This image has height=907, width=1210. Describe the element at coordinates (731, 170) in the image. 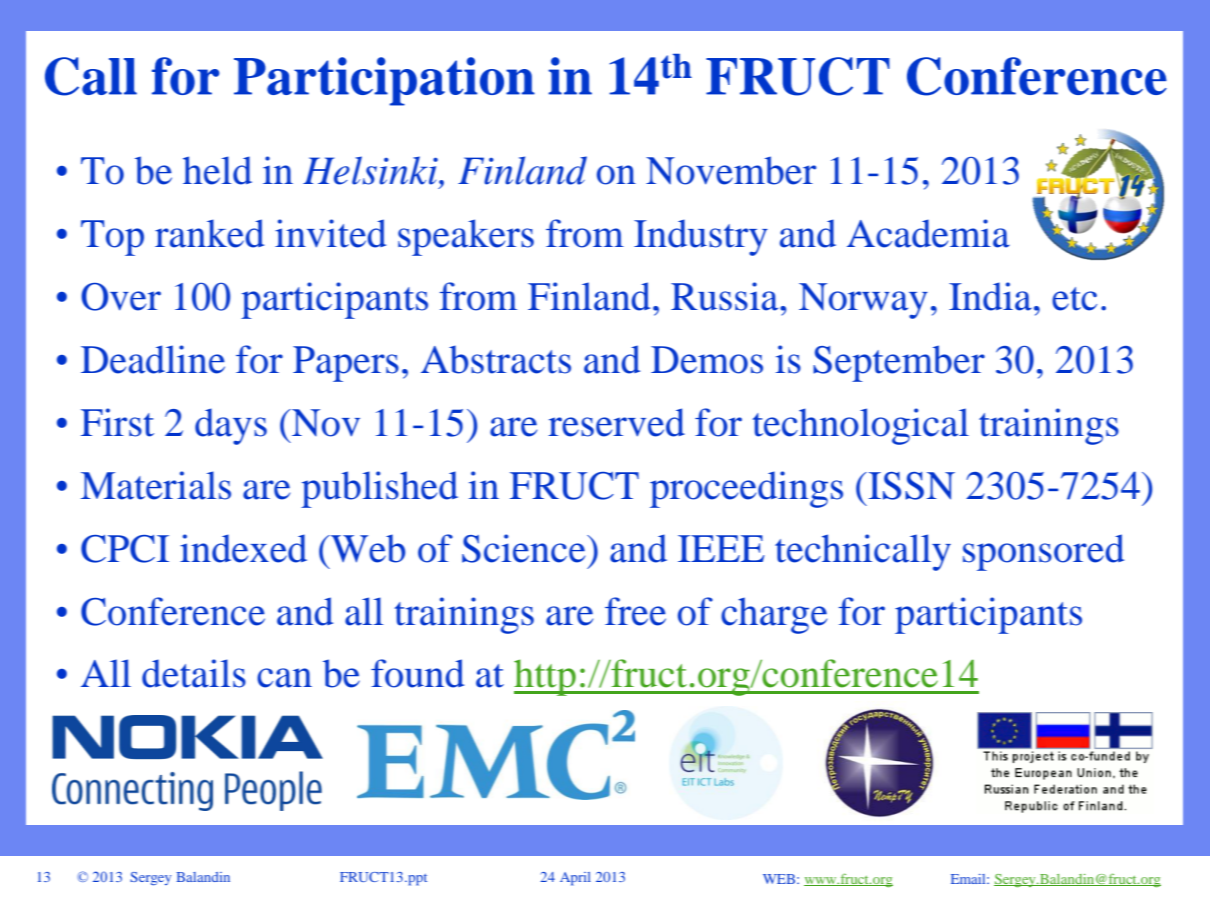

I see `November` at that location.
